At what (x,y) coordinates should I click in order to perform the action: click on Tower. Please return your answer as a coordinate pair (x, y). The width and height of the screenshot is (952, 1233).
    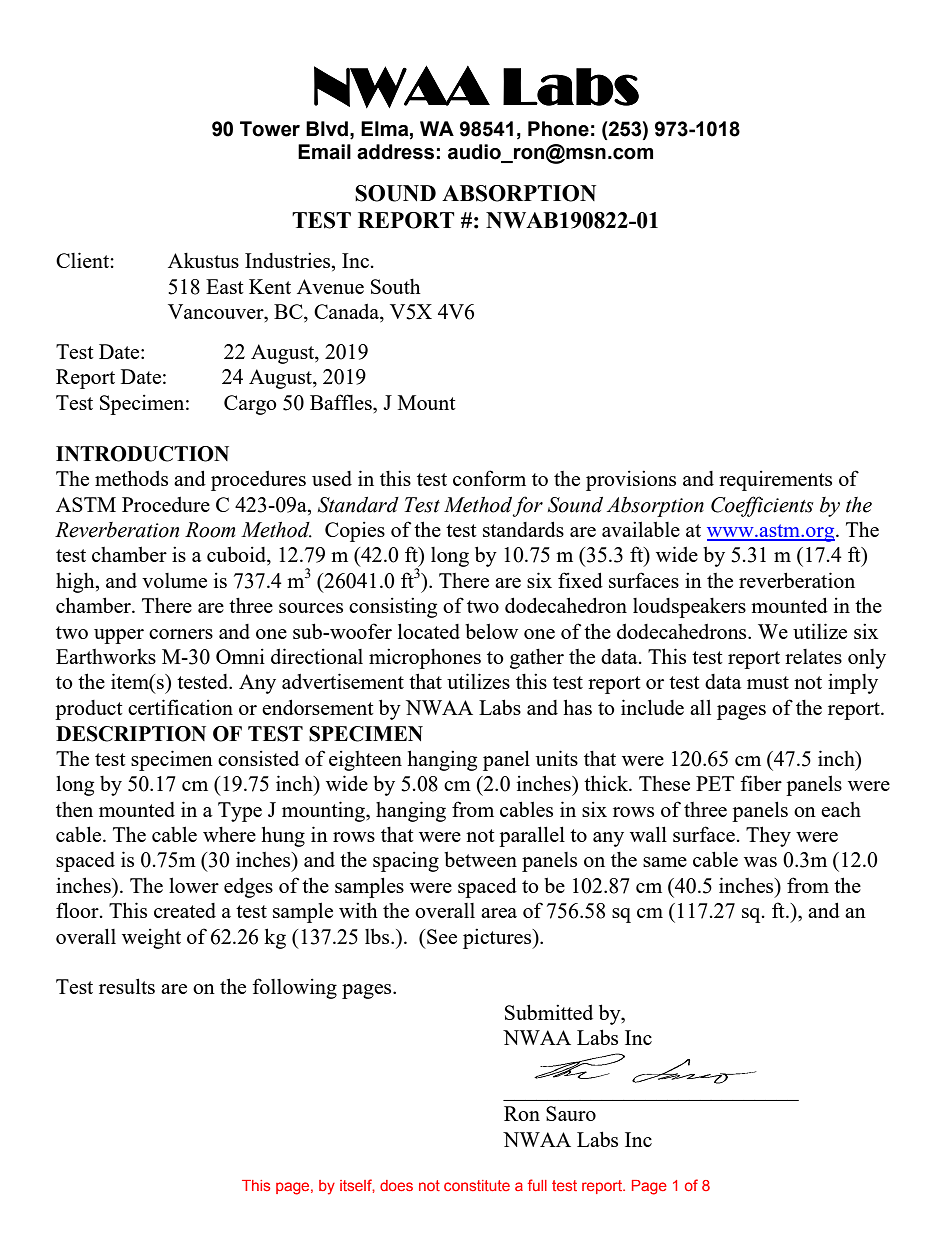
    Looking at the image, I should click on (270, 129).
